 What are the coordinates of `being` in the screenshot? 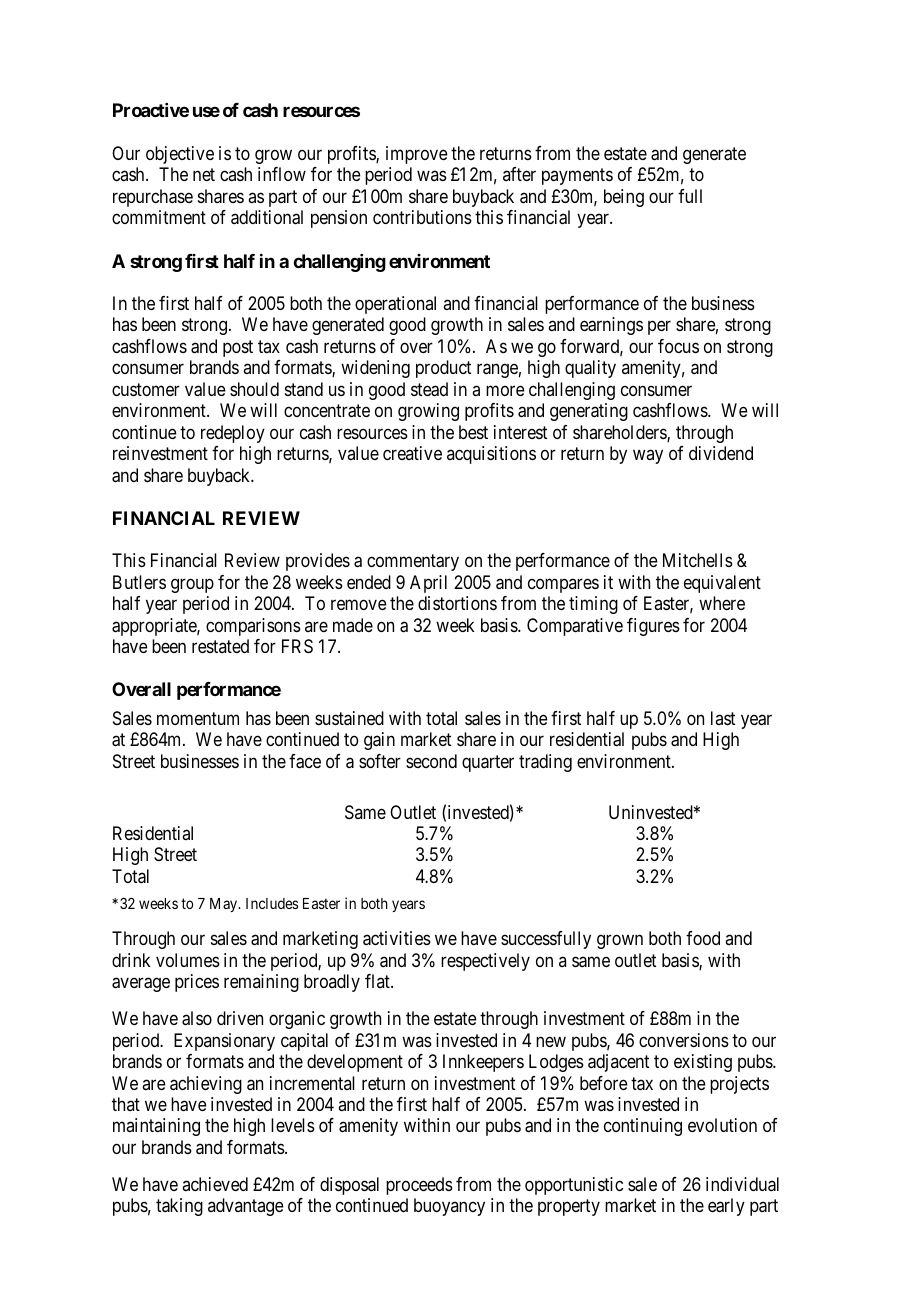 It's located at (624, 198).
